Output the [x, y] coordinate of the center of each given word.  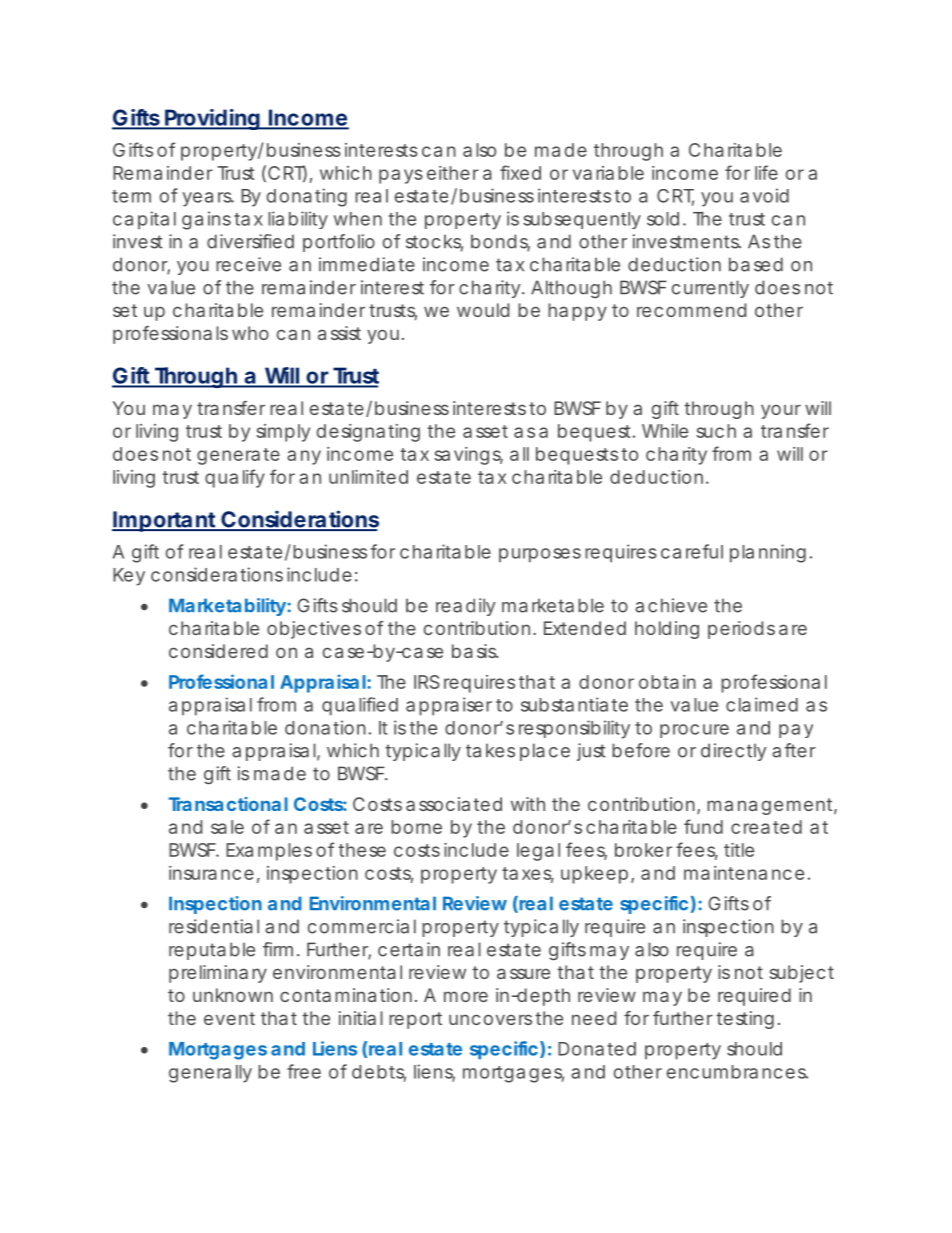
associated [454, 804]
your [781, 412]
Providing [212, 119]
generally [210, 1074]
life [766, 172]
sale [227, 827]
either [453, 173]
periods [741, 630]
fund [703, 826]
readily [466, 607]
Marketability [227, 607]
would [483, 310]
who [250, 333]
